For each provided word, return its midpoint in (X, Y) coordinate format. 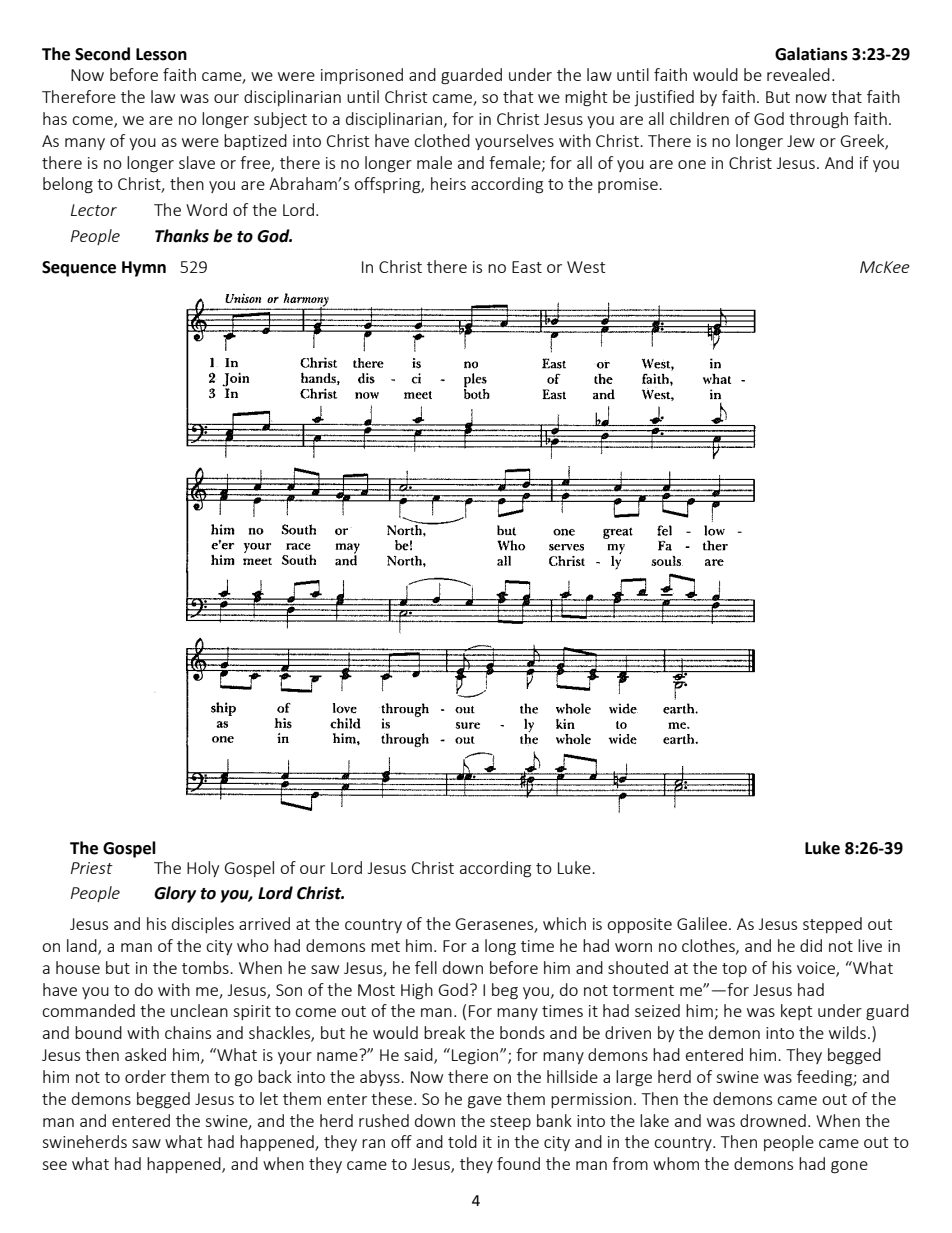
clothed (442, 140)
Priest (92, 868)
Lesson (161, 54)
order (145, 1076)
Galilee (703, 923)
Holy (203, 869)
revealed (798, 74)
